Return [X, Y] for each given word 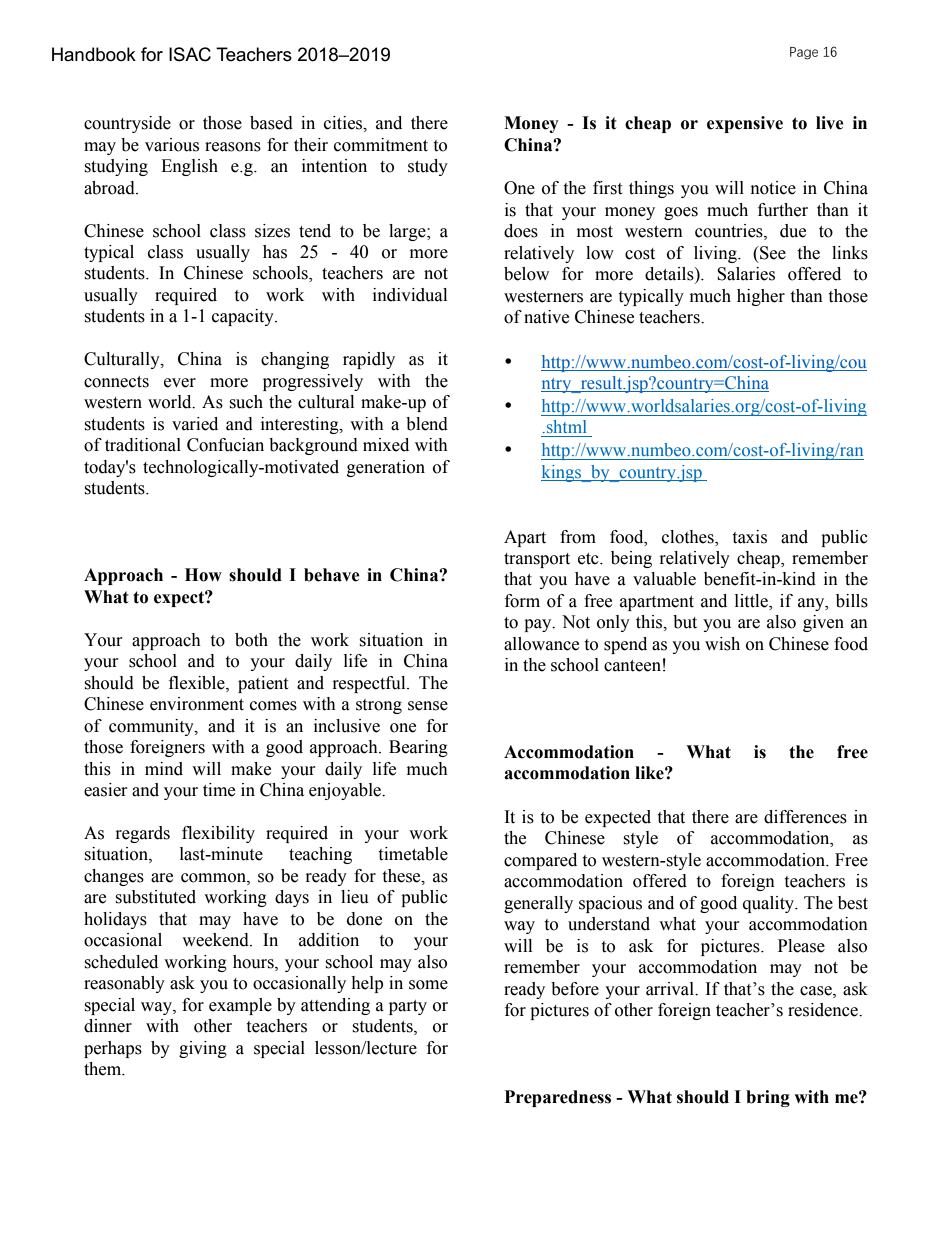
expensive [745, 124]
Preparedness [558, 1098]
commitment [381, 145]
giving [203, 1049]
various [172, 145]
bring [768, 1098]
